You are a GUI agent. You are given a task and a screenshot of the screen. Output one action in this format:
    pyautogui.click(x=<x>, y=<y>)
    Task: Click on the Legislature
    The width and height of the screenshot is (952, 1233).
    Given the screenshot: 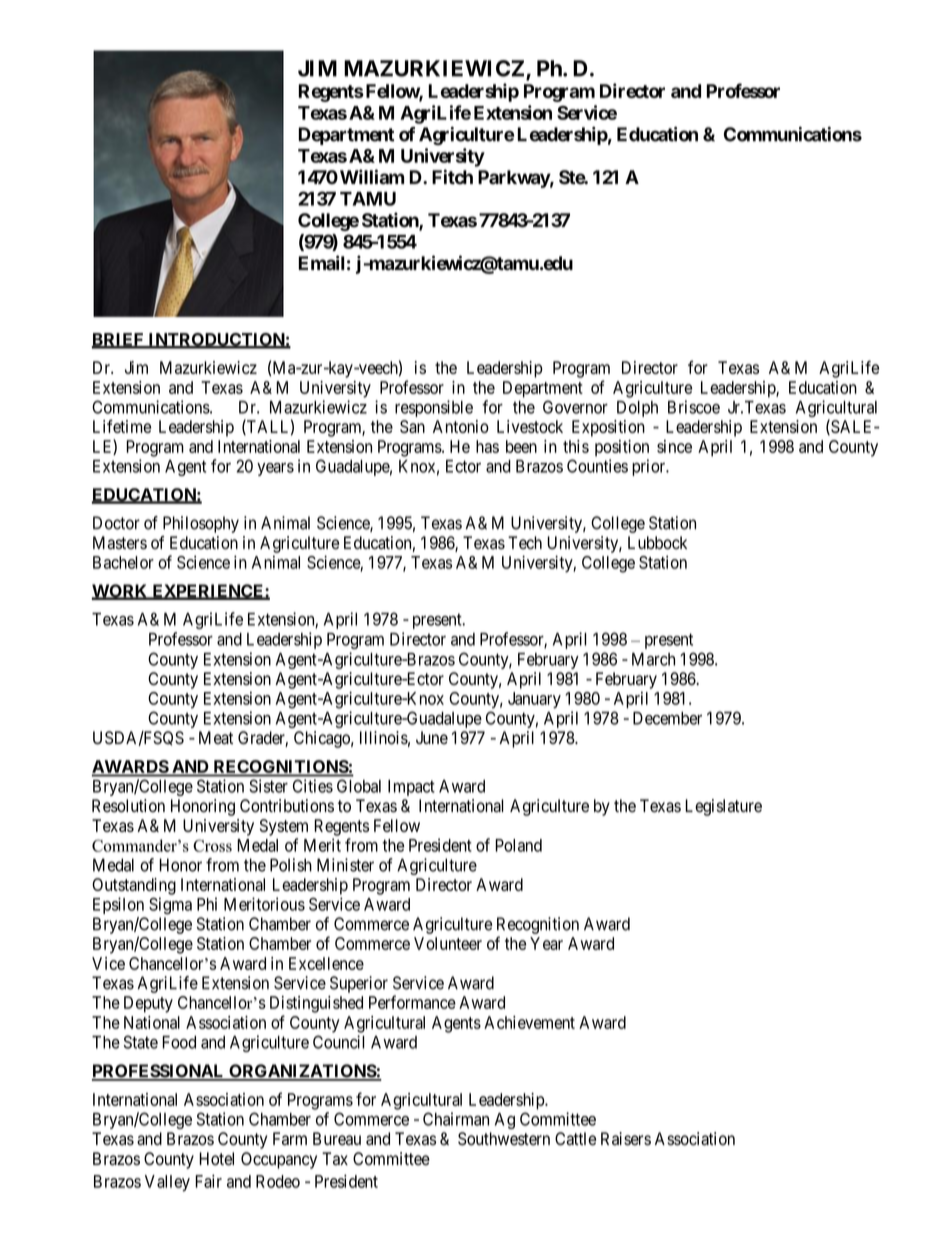 What is the action you would take?
    pyautogui.click(x=723, y=807)
